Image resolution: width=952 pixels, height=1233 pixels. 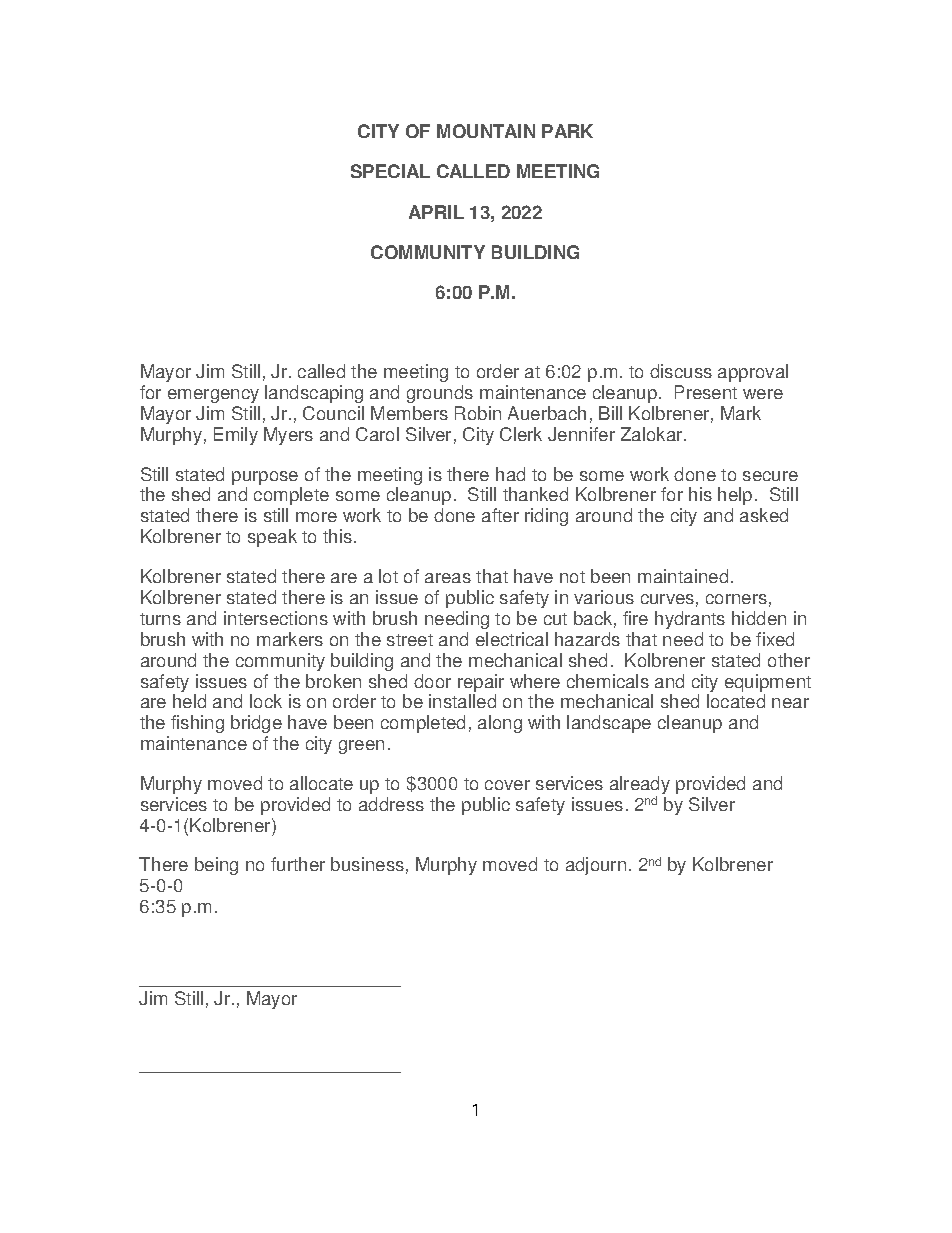 I want to click on Present, so click(x=706, y=392).
